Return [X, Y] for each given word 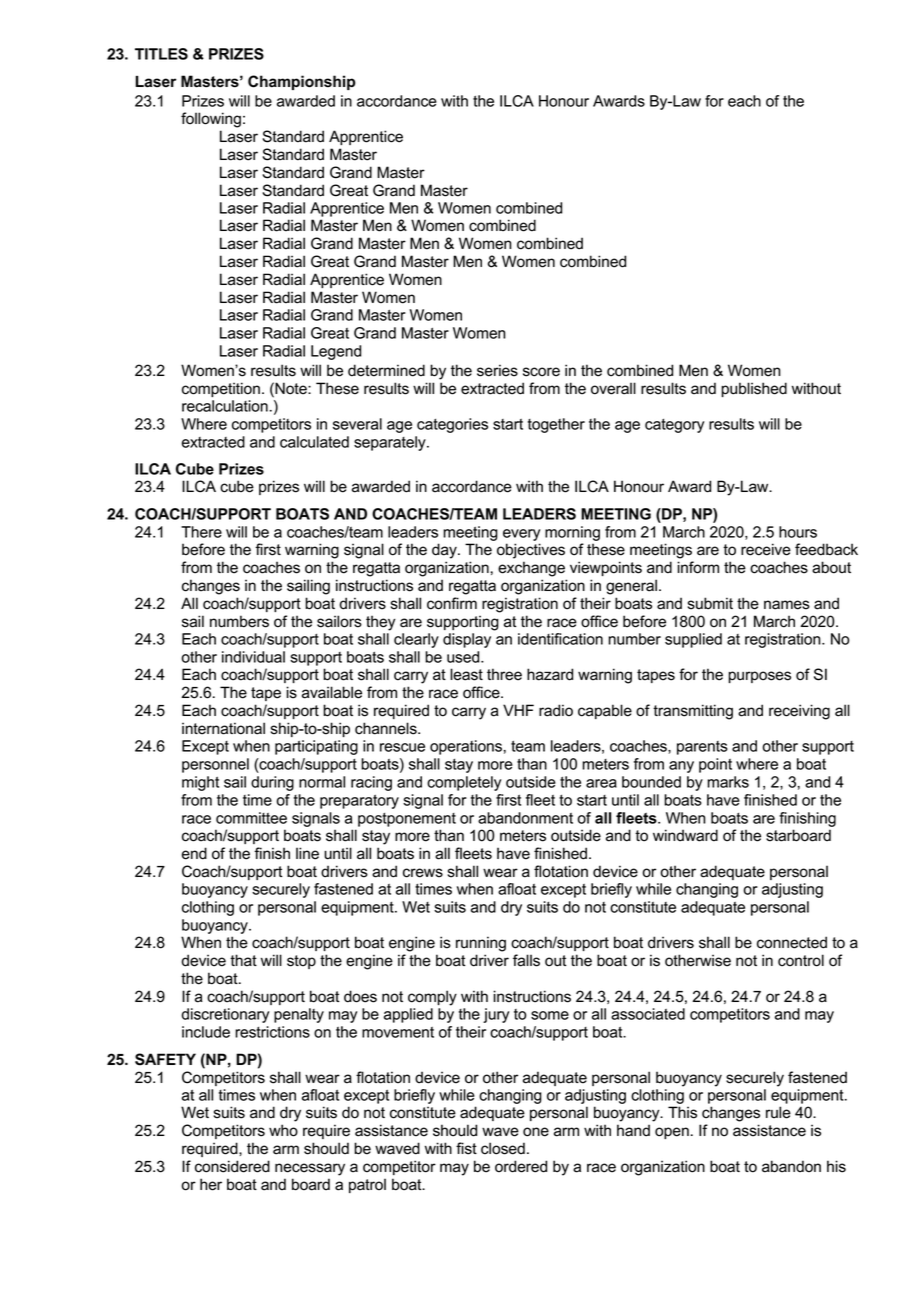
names [787, 605]
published [754, 389]
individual [253, 657]
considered [232, 1166]
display [467, 640]
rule [778, 1112]
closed [503, 1148]
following [211, 120]
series [497, 370]
